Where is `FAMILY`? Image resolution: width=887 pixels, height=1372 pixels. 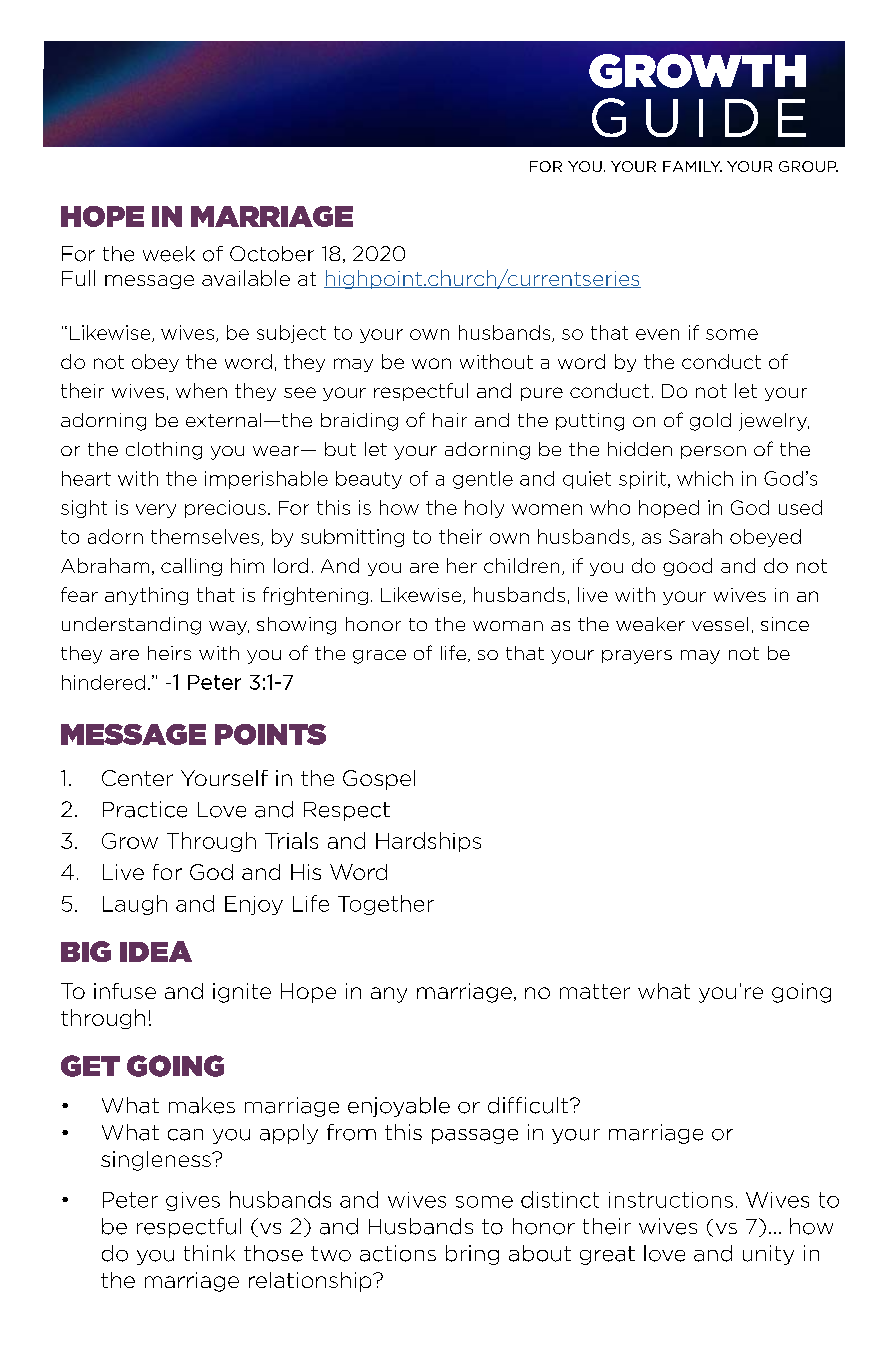 FAMILY is located at coordinates (692, 166).
